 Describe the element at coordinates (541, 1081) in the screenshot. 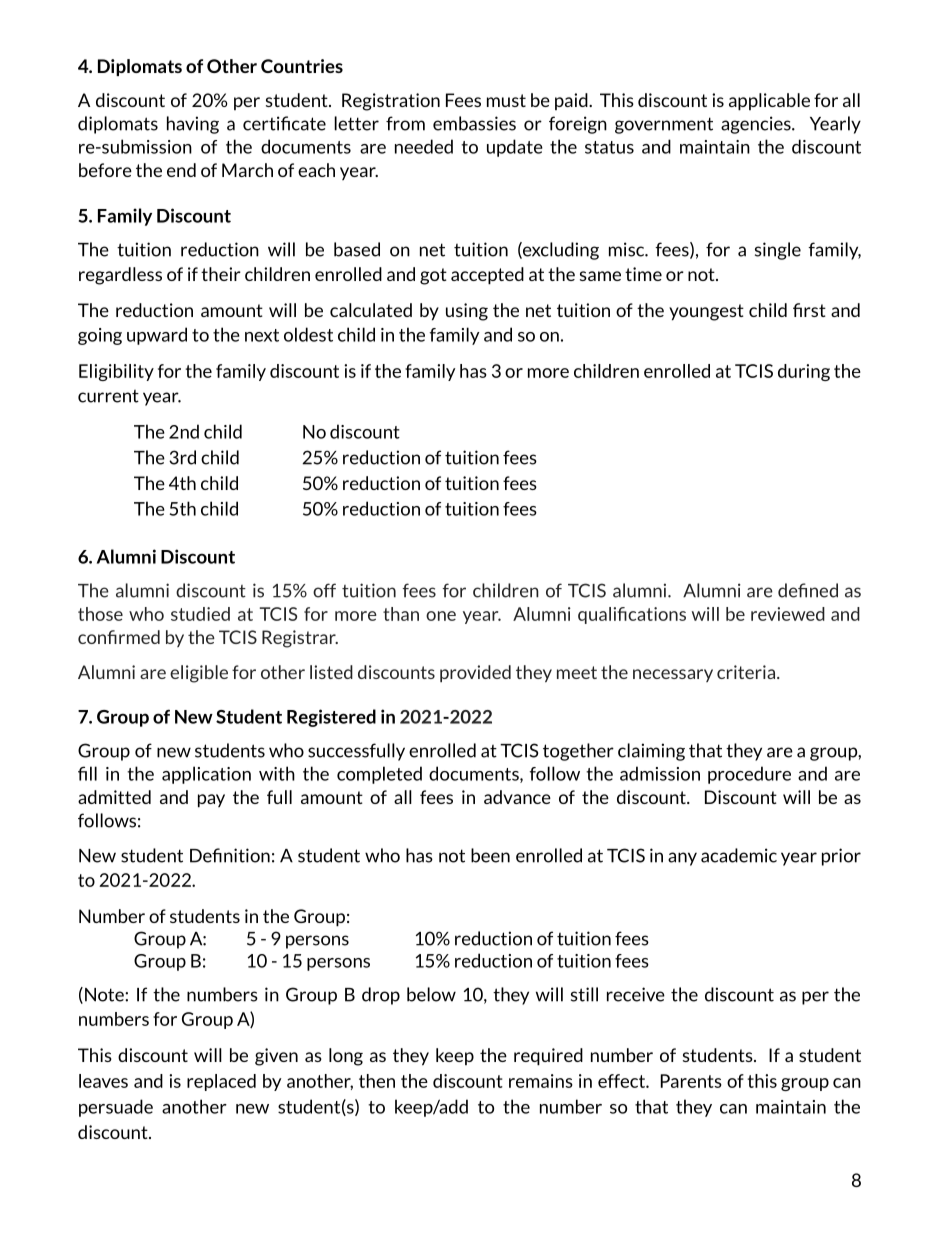

I see `remains` at that location.
